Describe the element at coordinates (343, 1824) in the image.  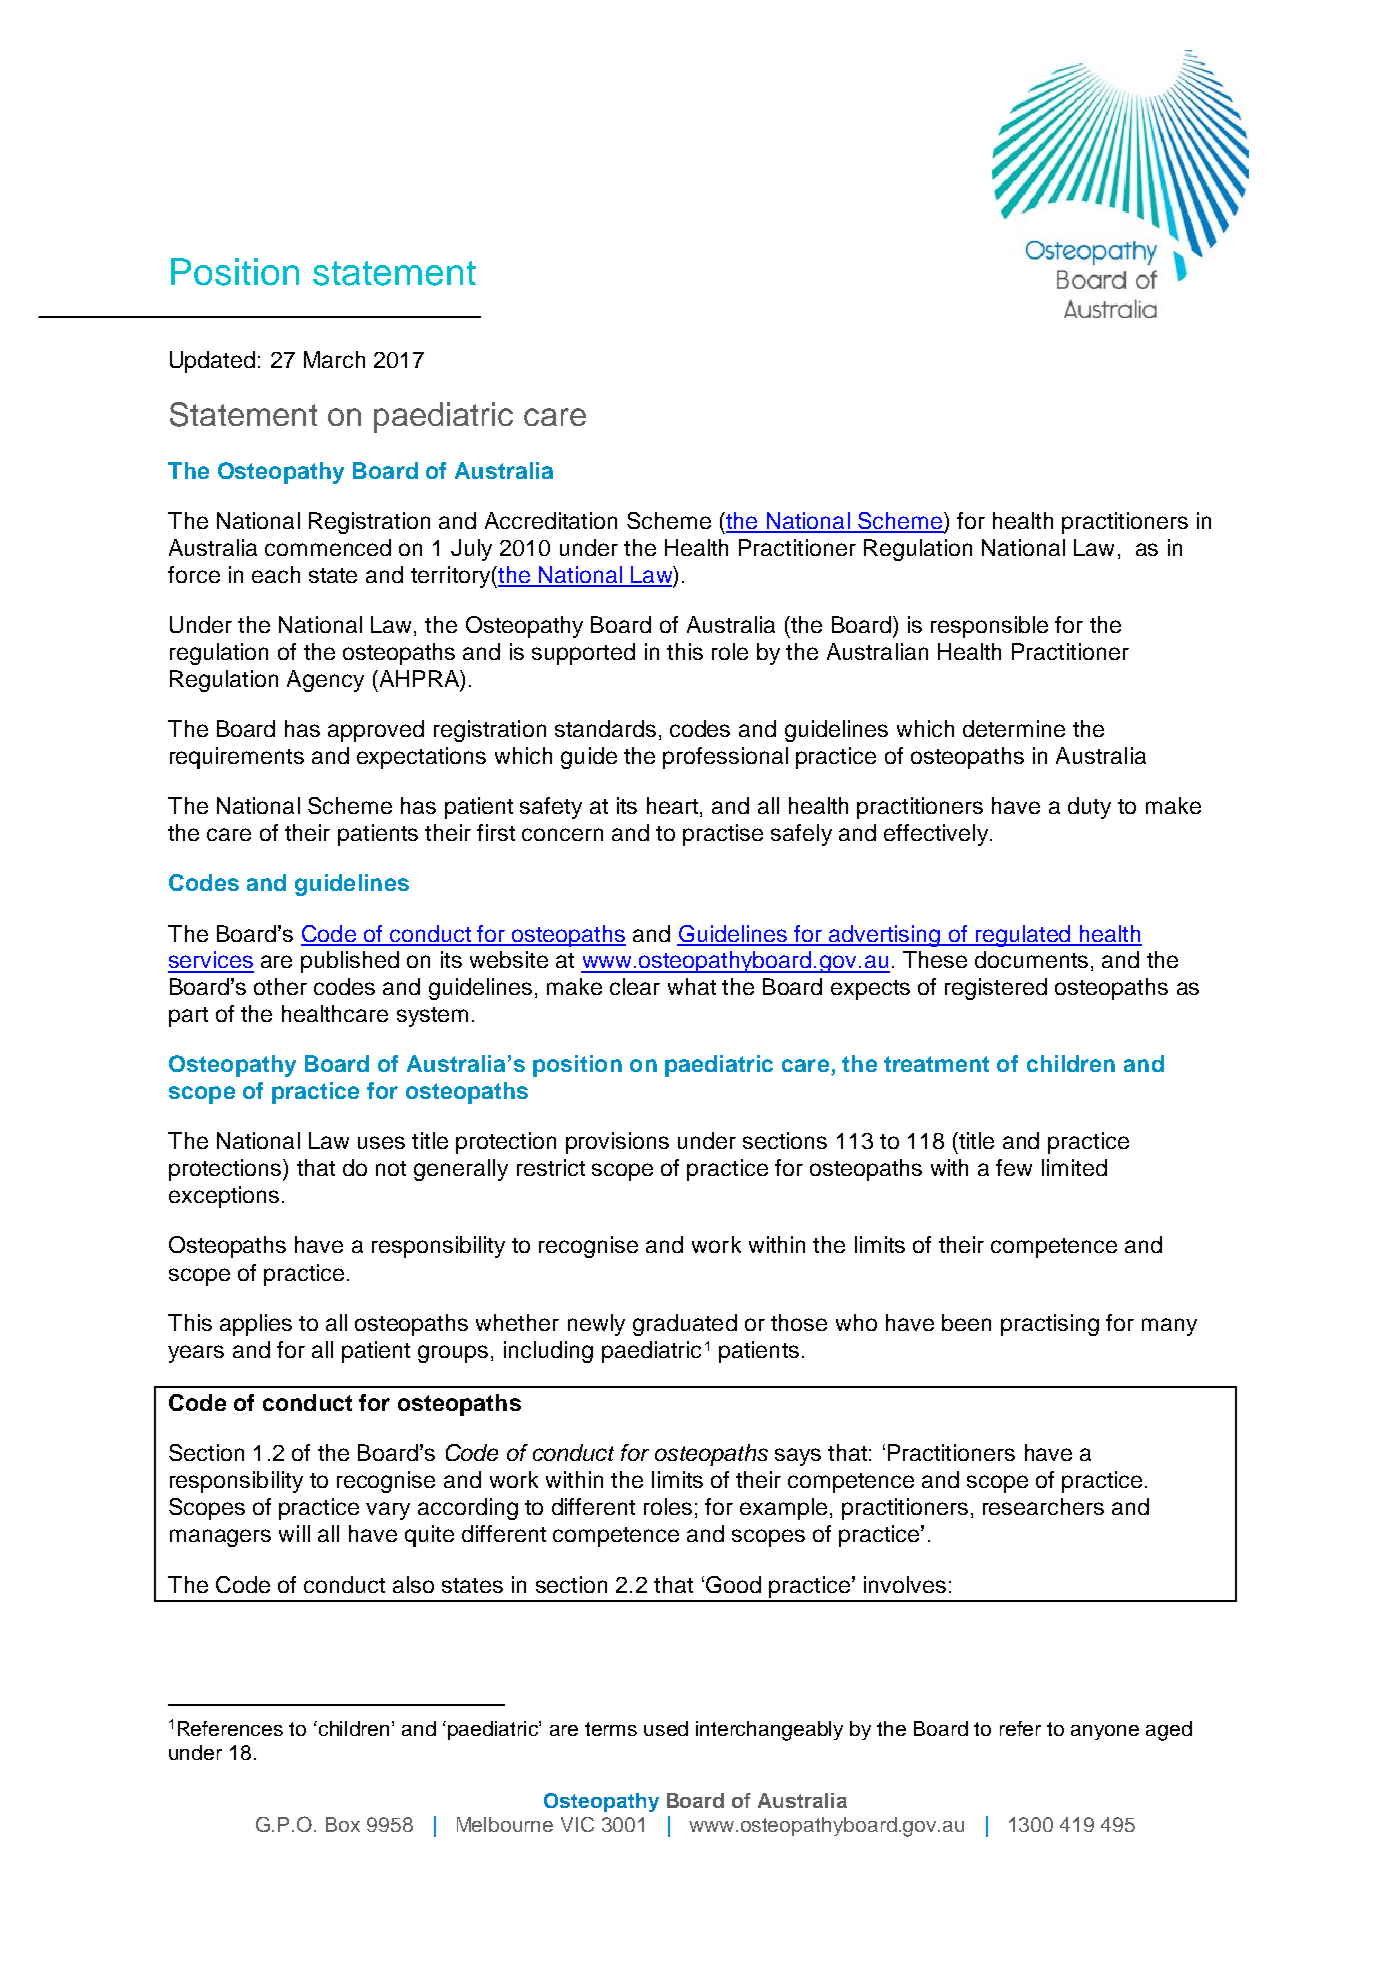
I see `Box` at that location.
